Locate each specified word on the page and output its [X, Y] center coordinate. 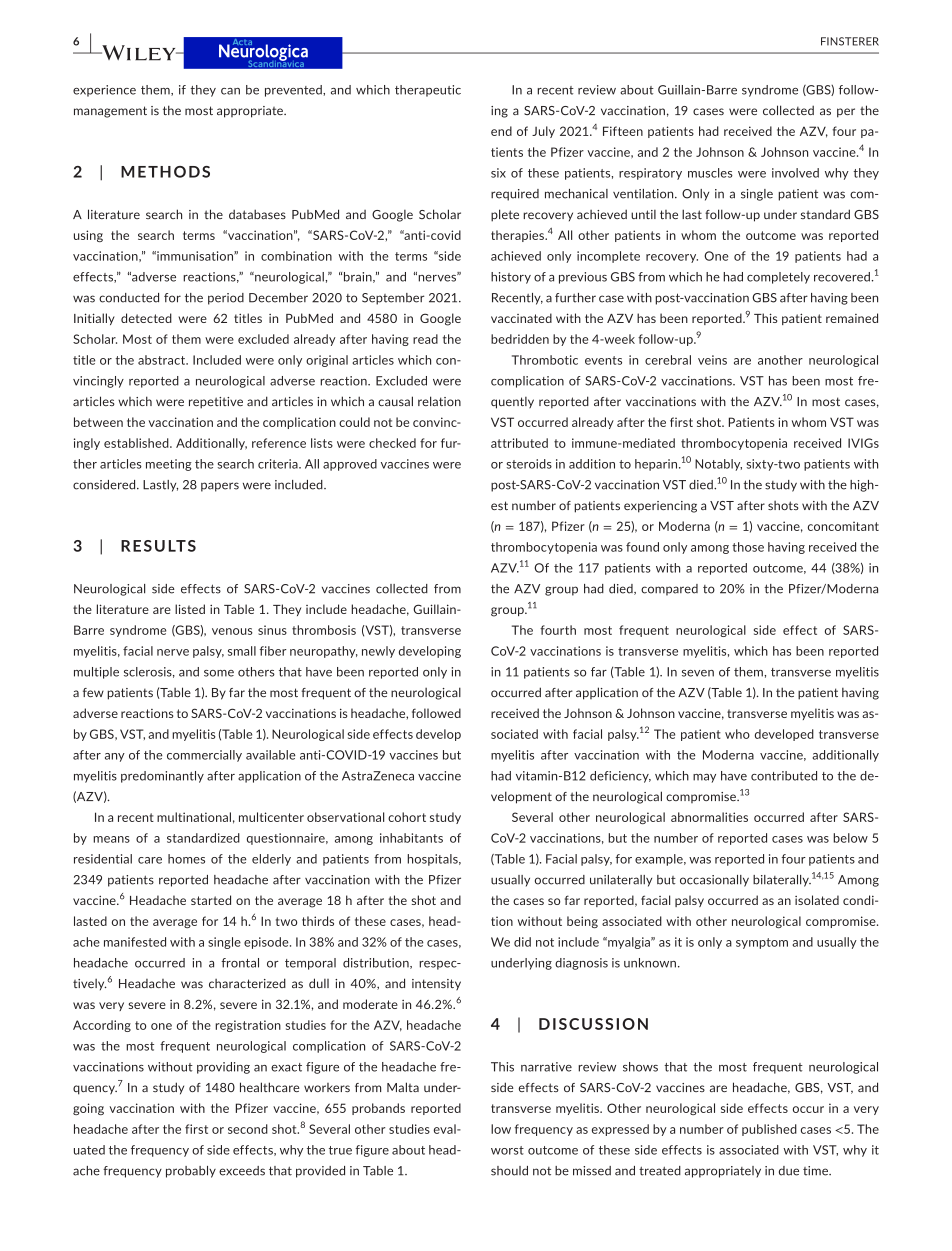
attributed [519, 443]
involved [795, 173]
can [230, 91]
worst [507, 1150]
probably [191, 1172]
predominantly [162, 777]
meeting [169, 465]
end [501, 131]
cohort [407, 817]
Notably [718, 465]
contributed [784, 776]
